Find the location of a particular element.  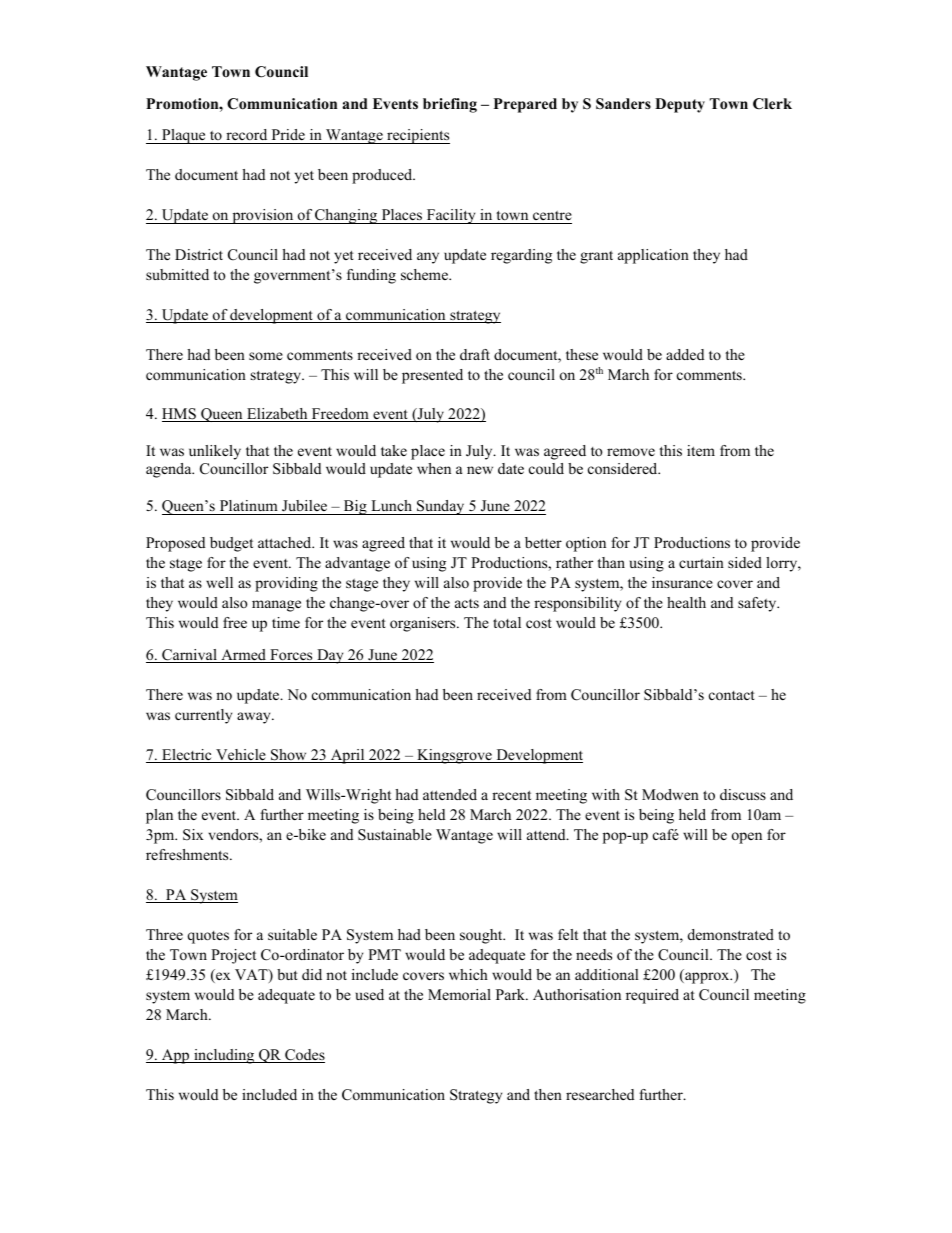

draft is located at coordinates (475, 354).
